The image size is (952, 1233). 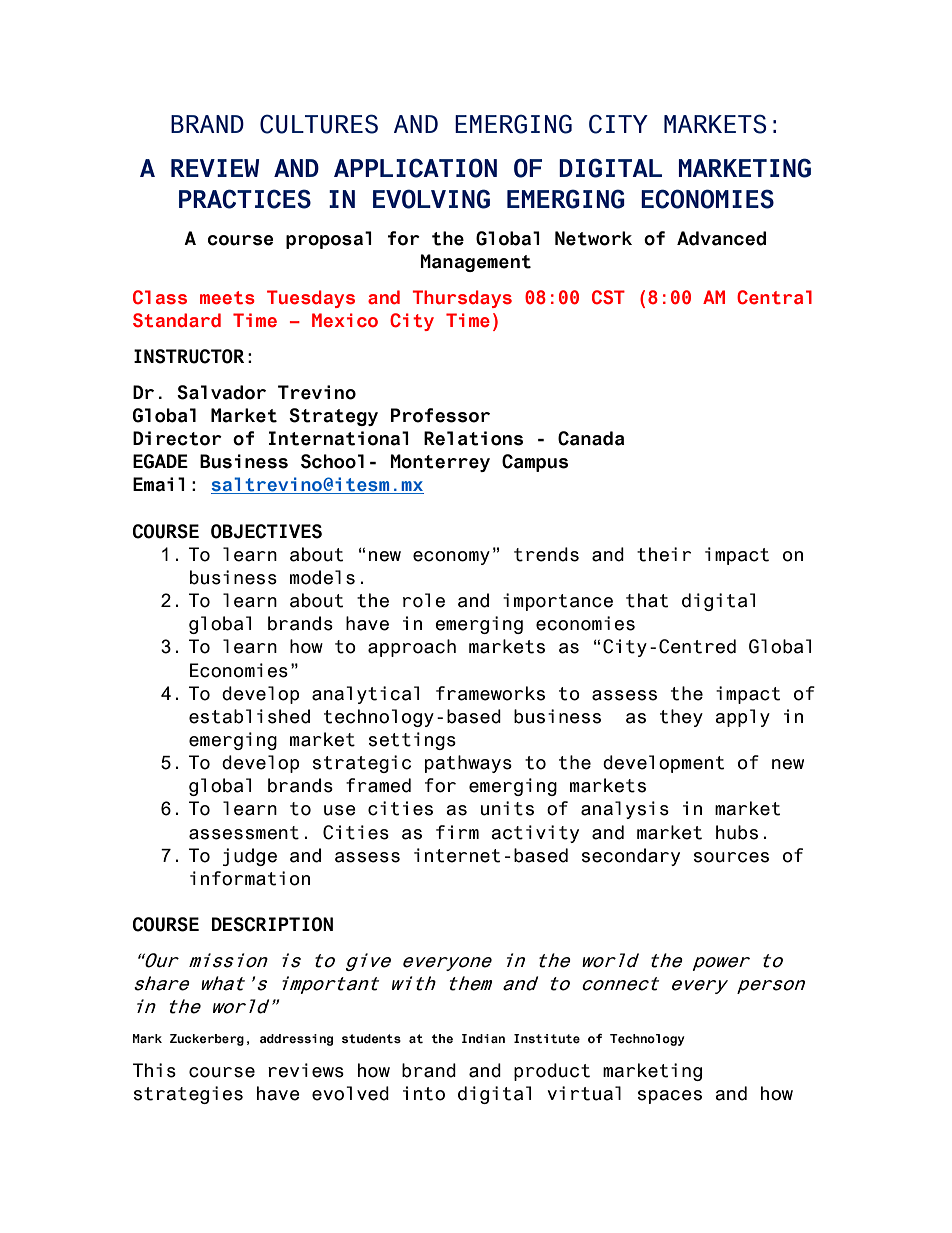 I want to click on Indian, so click(x=483, y=1038).
